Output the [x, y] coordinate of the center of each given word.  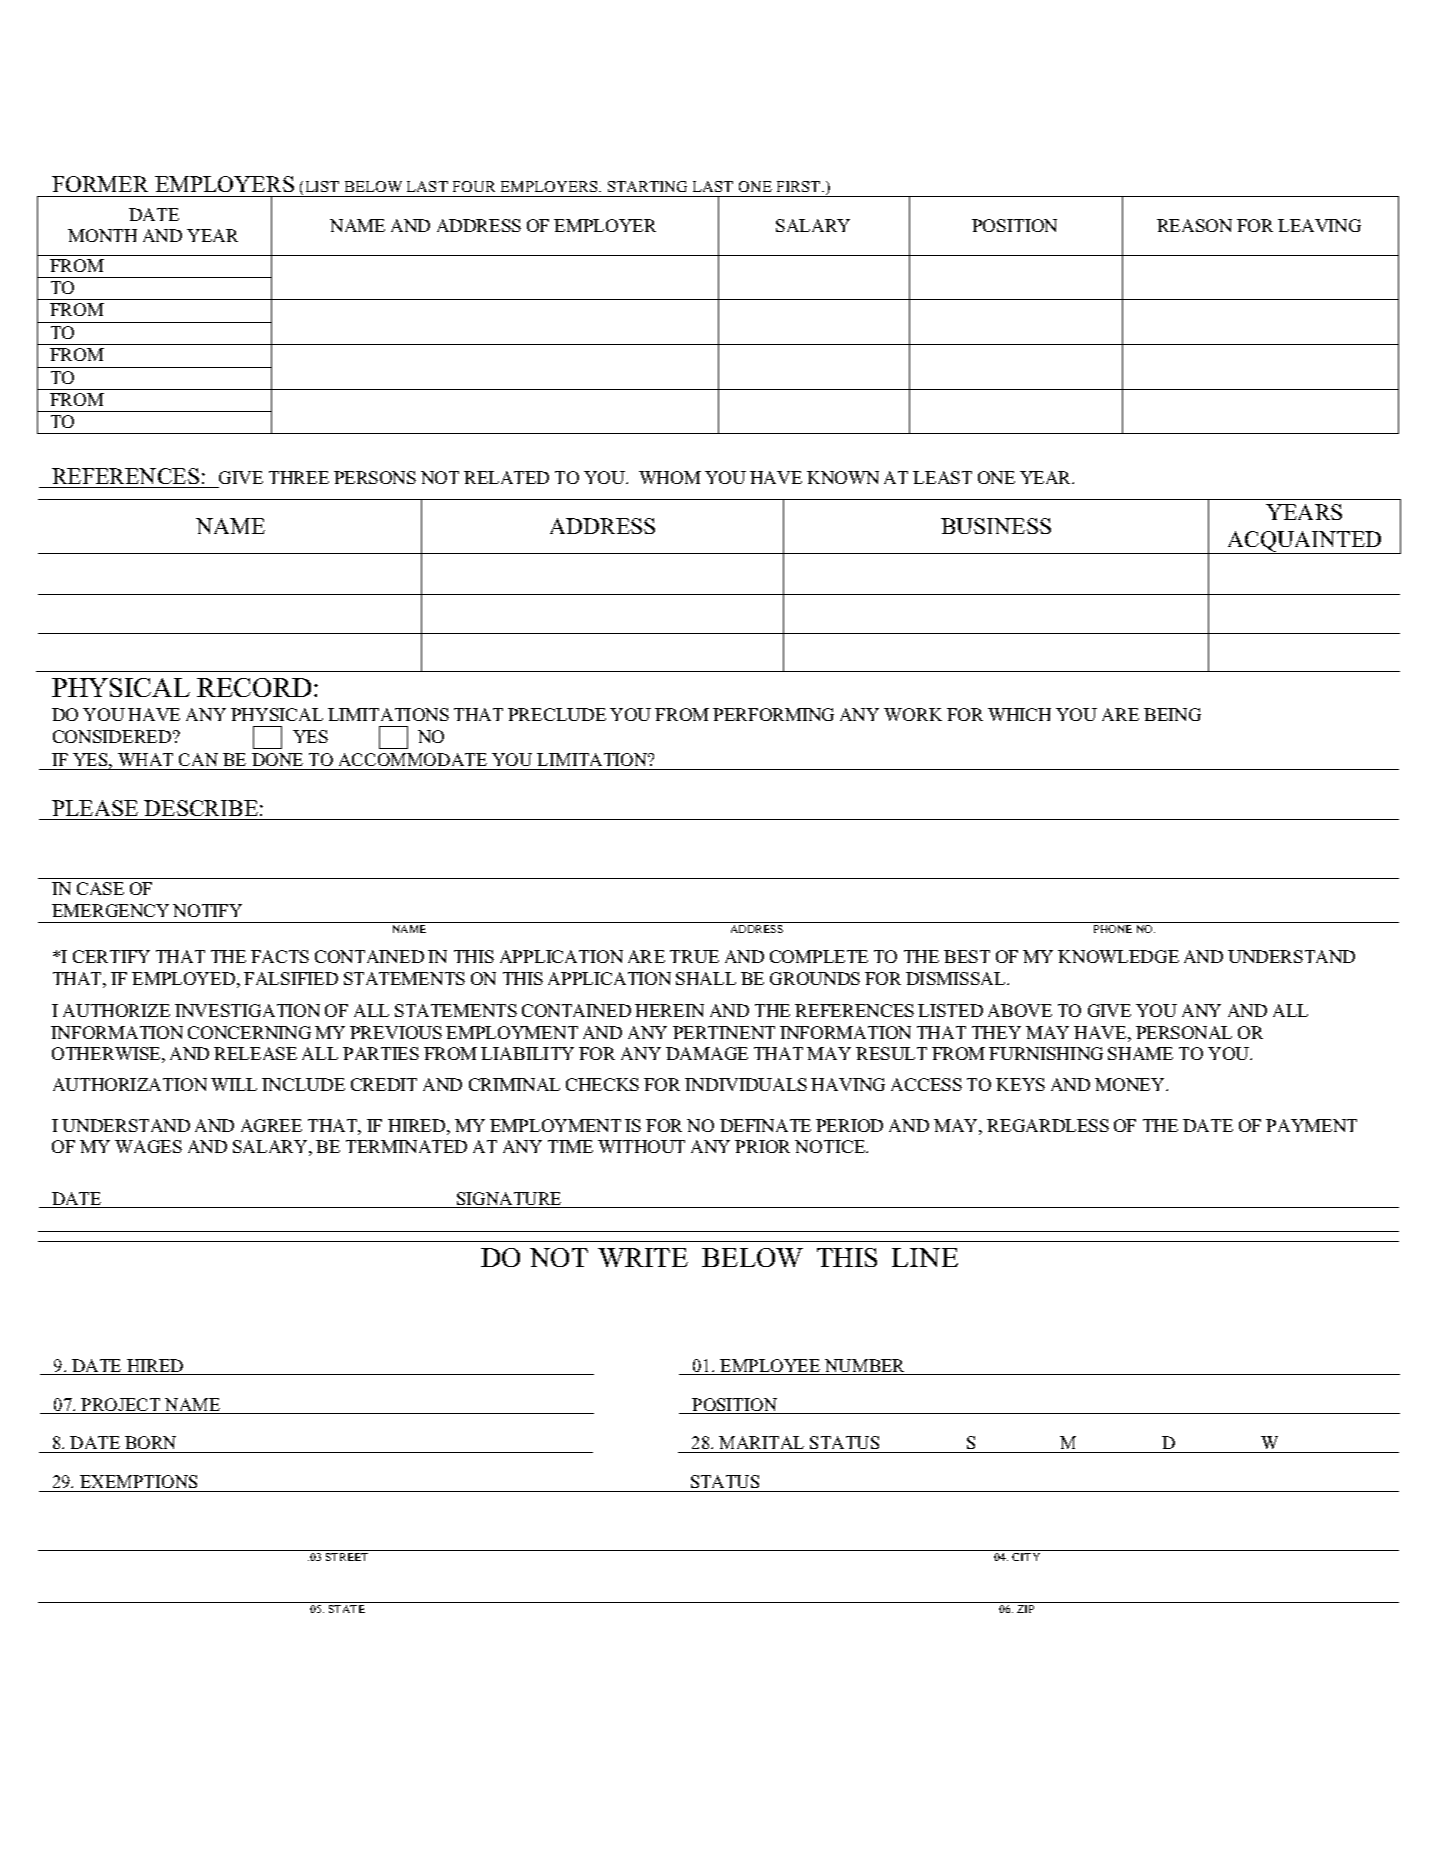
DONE [277, 759]
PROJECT [121, 1406]
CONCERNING [249, 1032]
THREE [299, 477]
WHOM [670, 477]
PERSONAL [1184, 1032]
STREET [347, 1557]
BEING [1172, 714]
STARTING [647, 186]
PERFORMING [773, 714]
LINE [925, 1257]
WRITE [643, 1257]
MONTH [102, 235]
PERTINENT [724, 1032]
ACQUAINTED [1305, 542]
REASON [1194, 225]
